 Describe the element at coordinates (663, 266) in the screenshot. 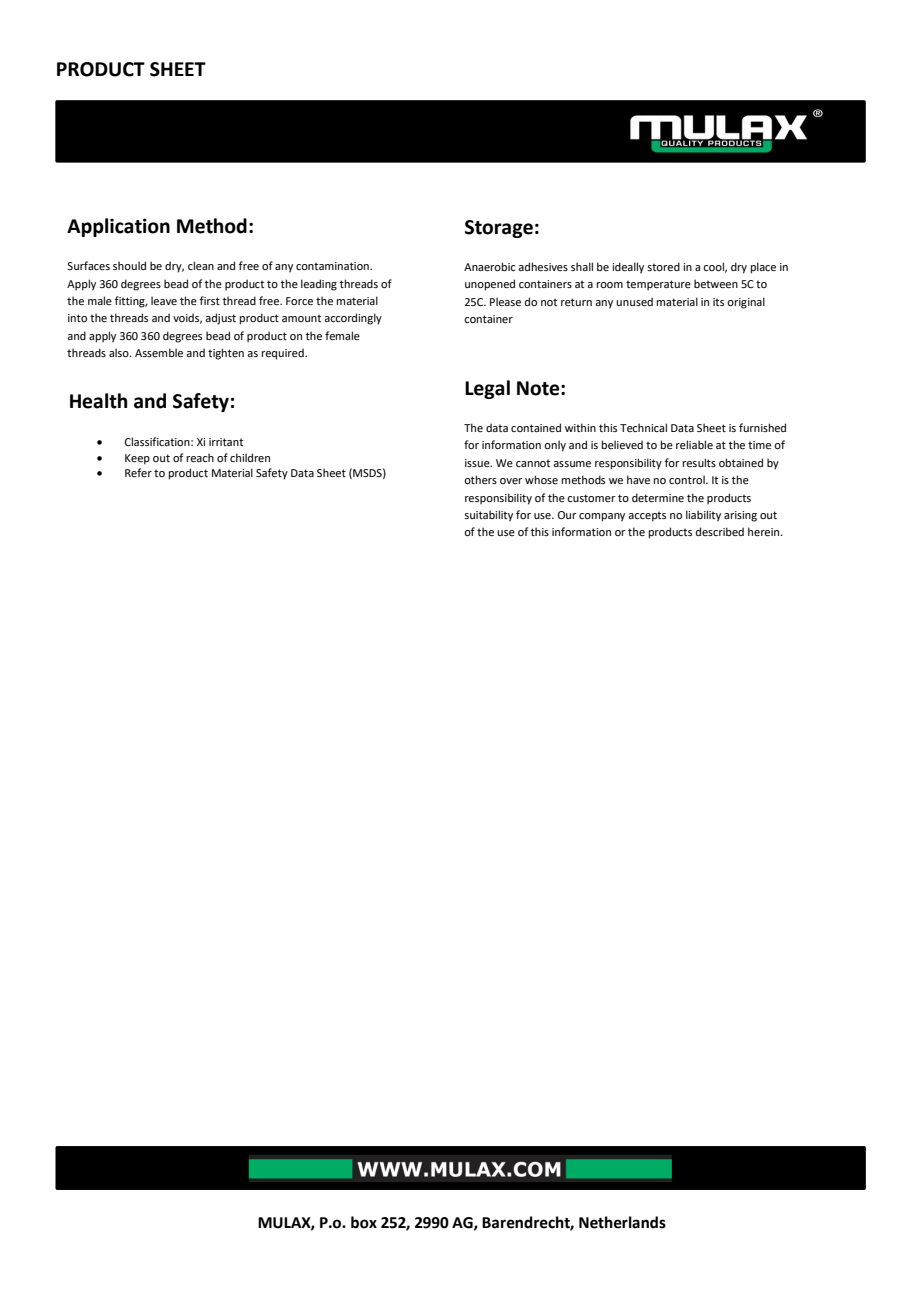

I see `stored` at that location.
